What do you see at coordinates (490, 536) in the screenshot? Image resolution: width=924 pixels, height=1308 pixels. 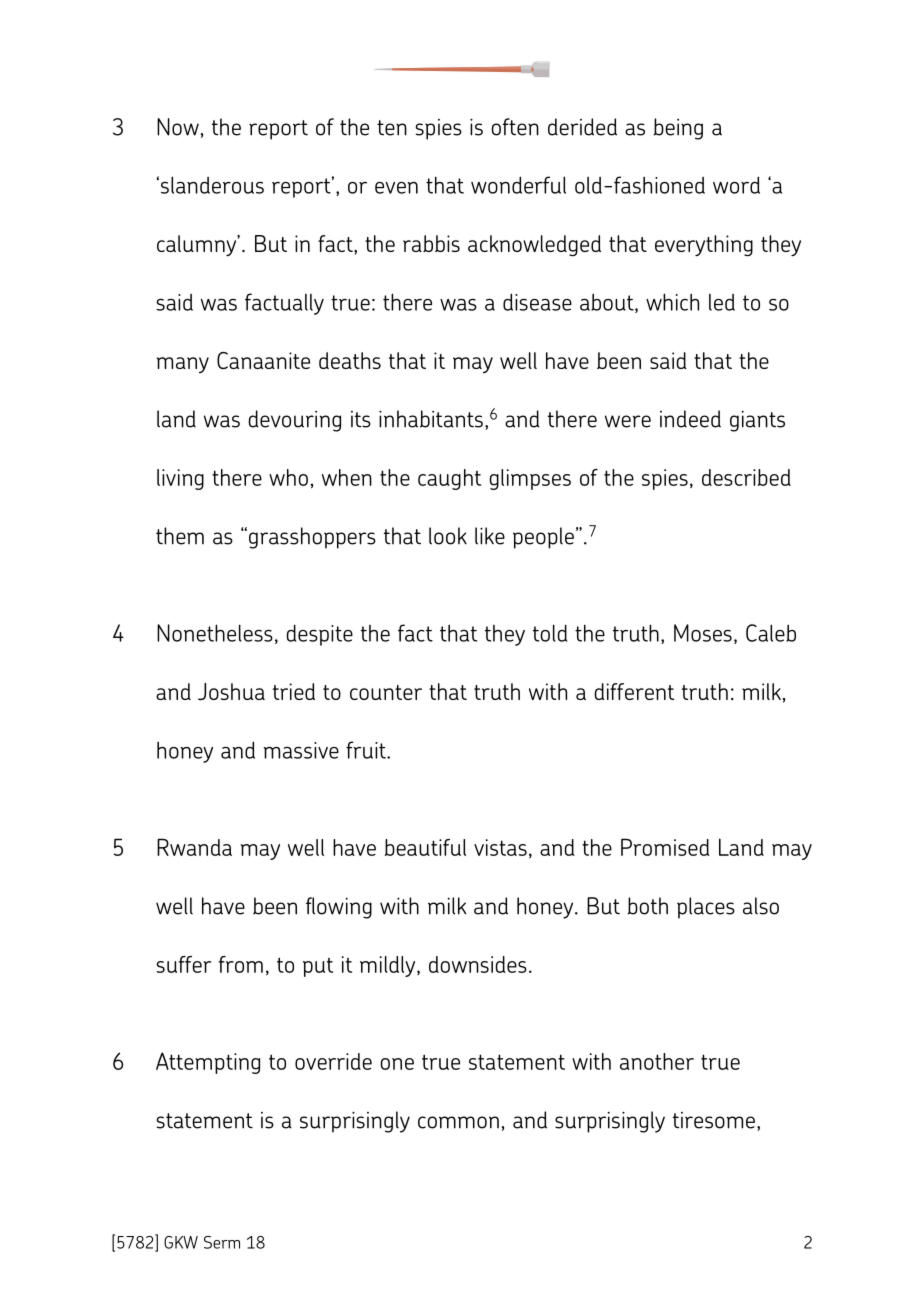 I see `like` at bounding box center [490, 536].
